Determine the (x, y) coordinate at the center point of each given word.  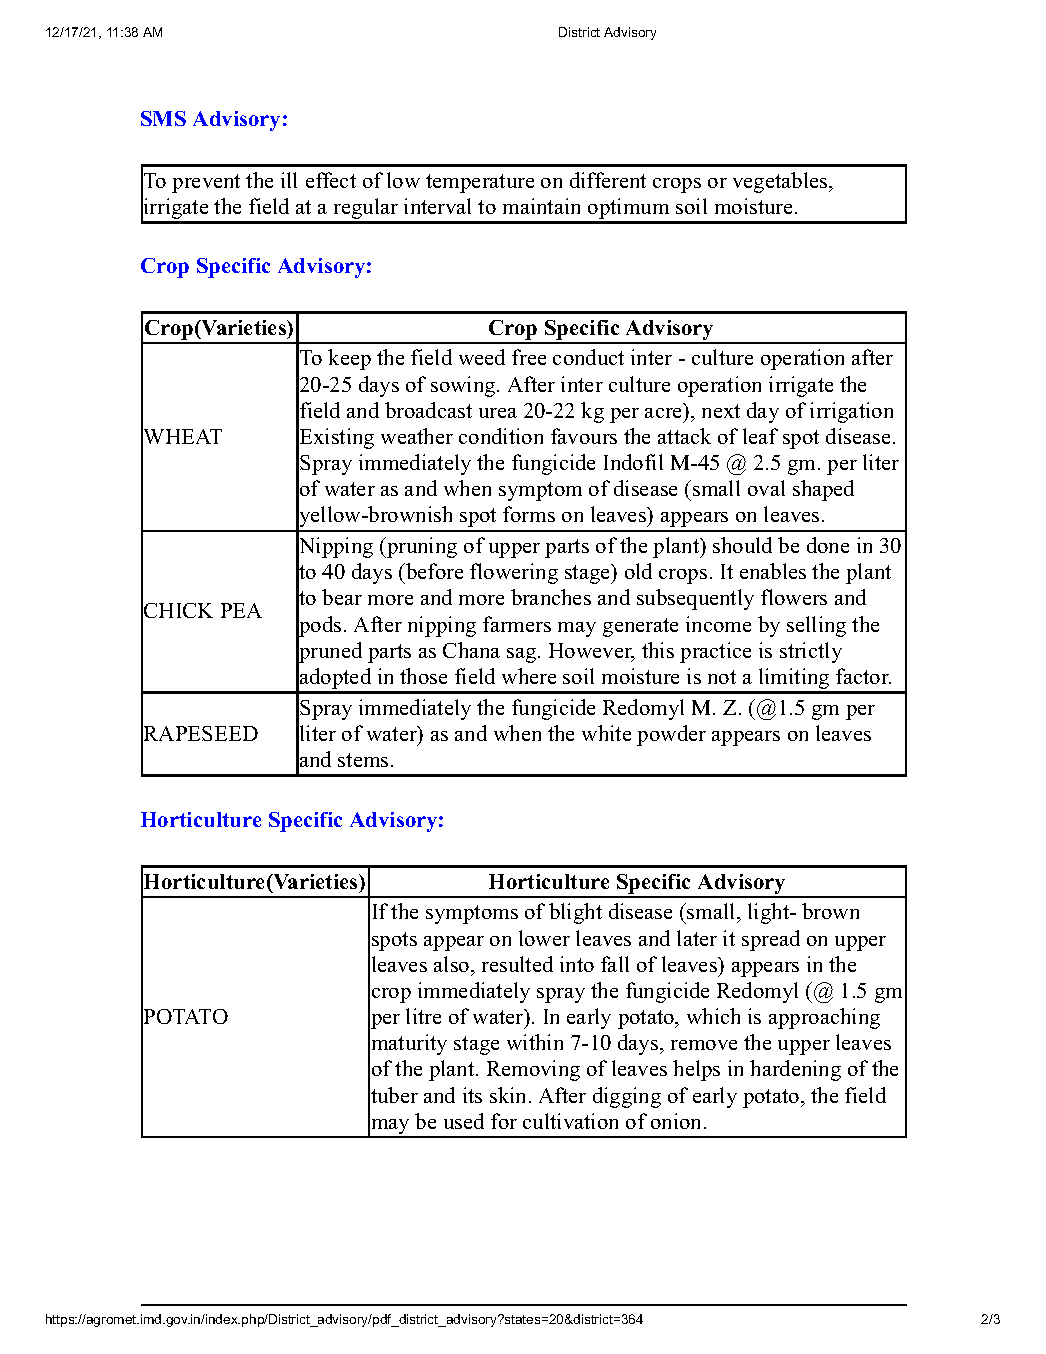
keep (349, 359)
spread (771, 940)
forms (529, 514)
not (722, 677)
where (529, 676)
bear (342, 597)
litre (423, 1016)
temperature (480, 183)
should (742, 545)
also (453, 964)
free (529, 357)
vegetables (781, 182)
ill (289, 180)
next (721, 411)
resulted (517, 964)
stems (363, 760)
